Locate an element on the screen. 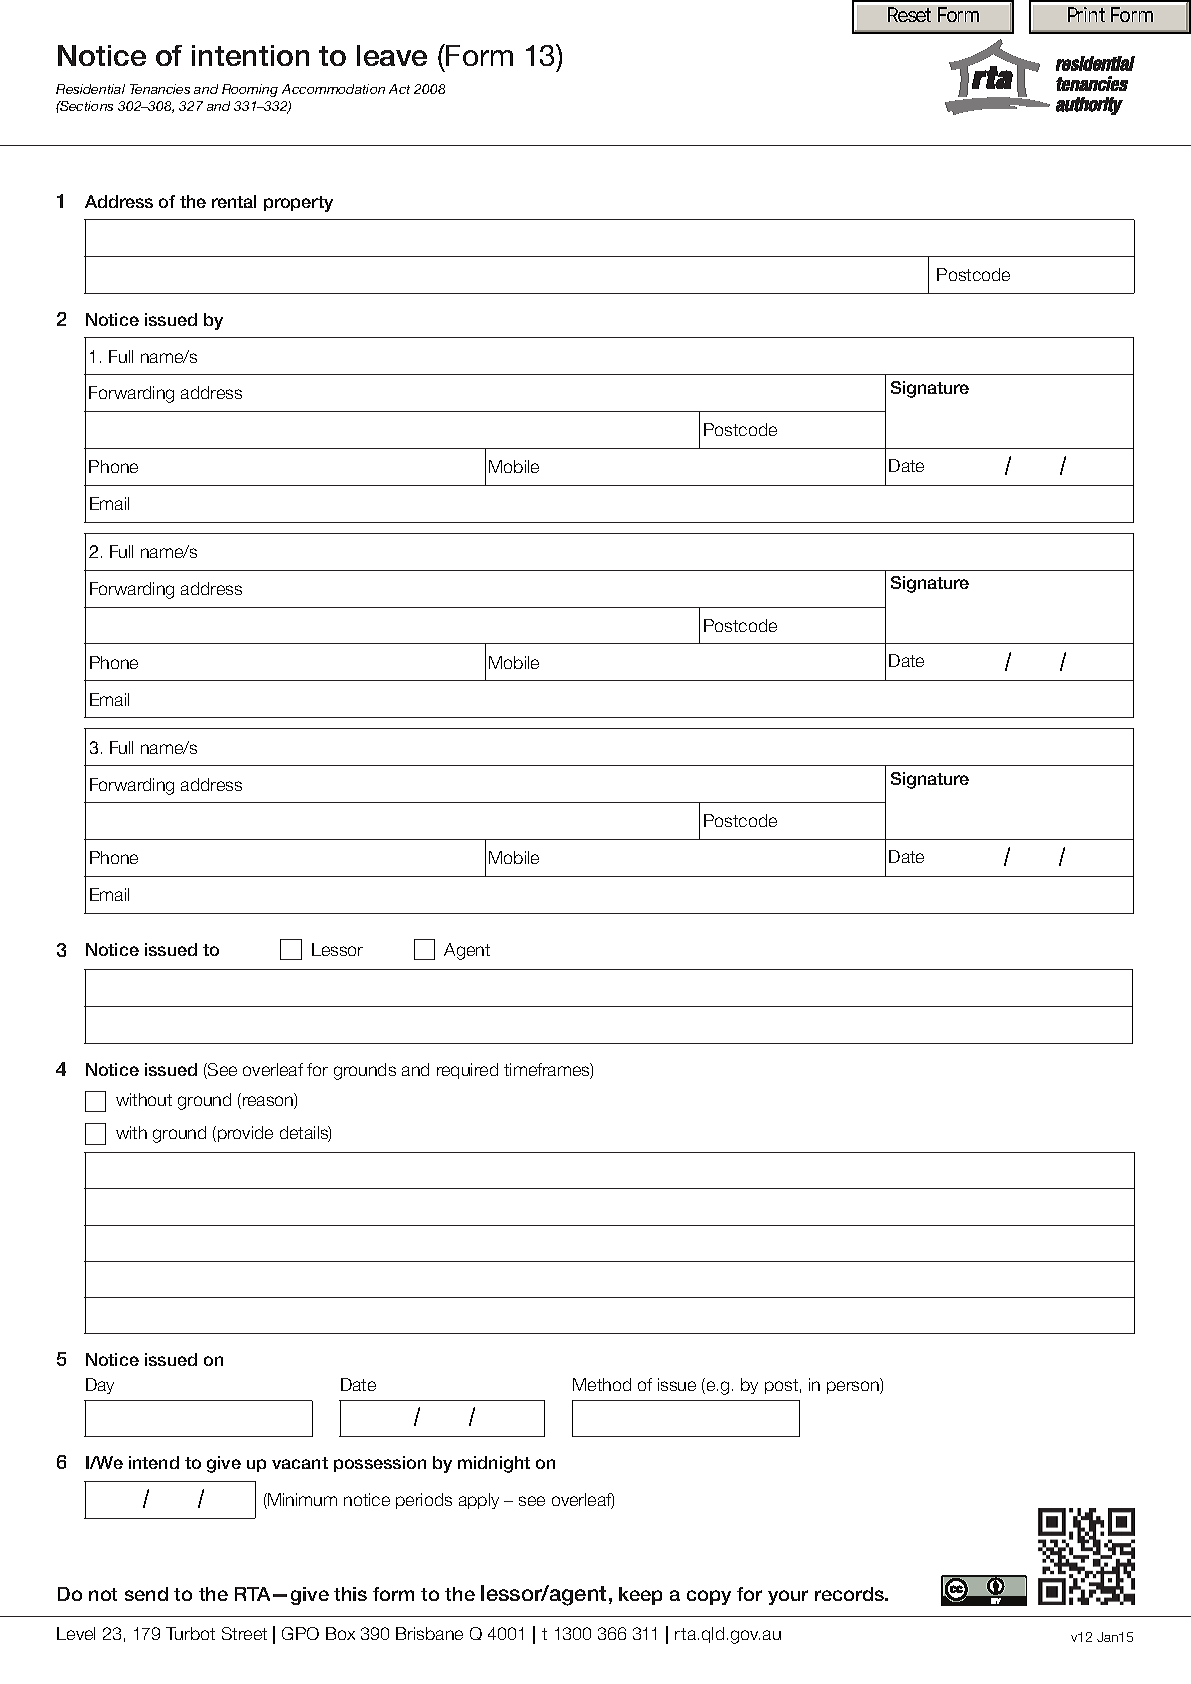  Tenancies is located at coordinates (160, 89).
